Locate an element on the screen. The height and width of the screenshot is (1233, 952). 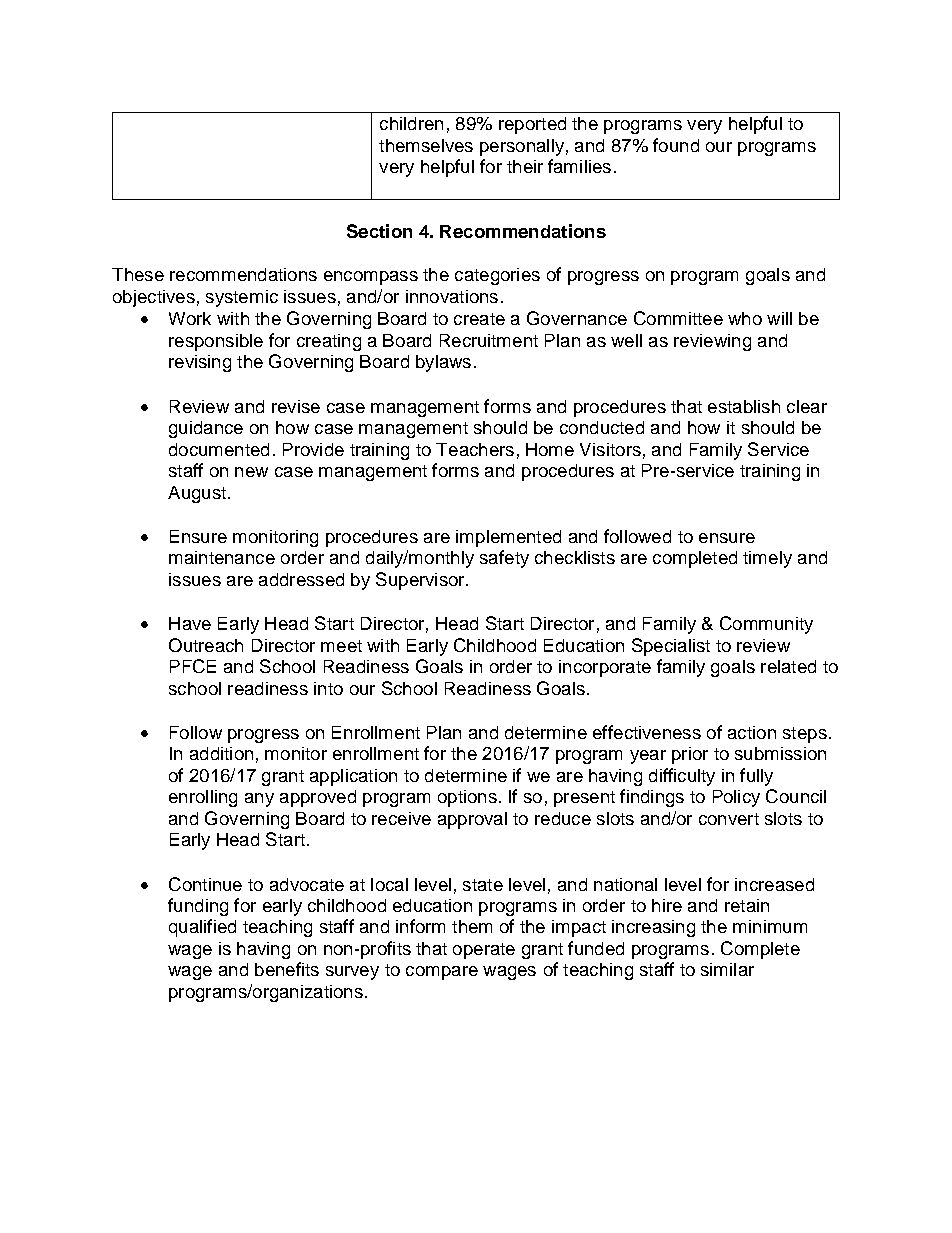
children is located at coordinates (411, 123).
